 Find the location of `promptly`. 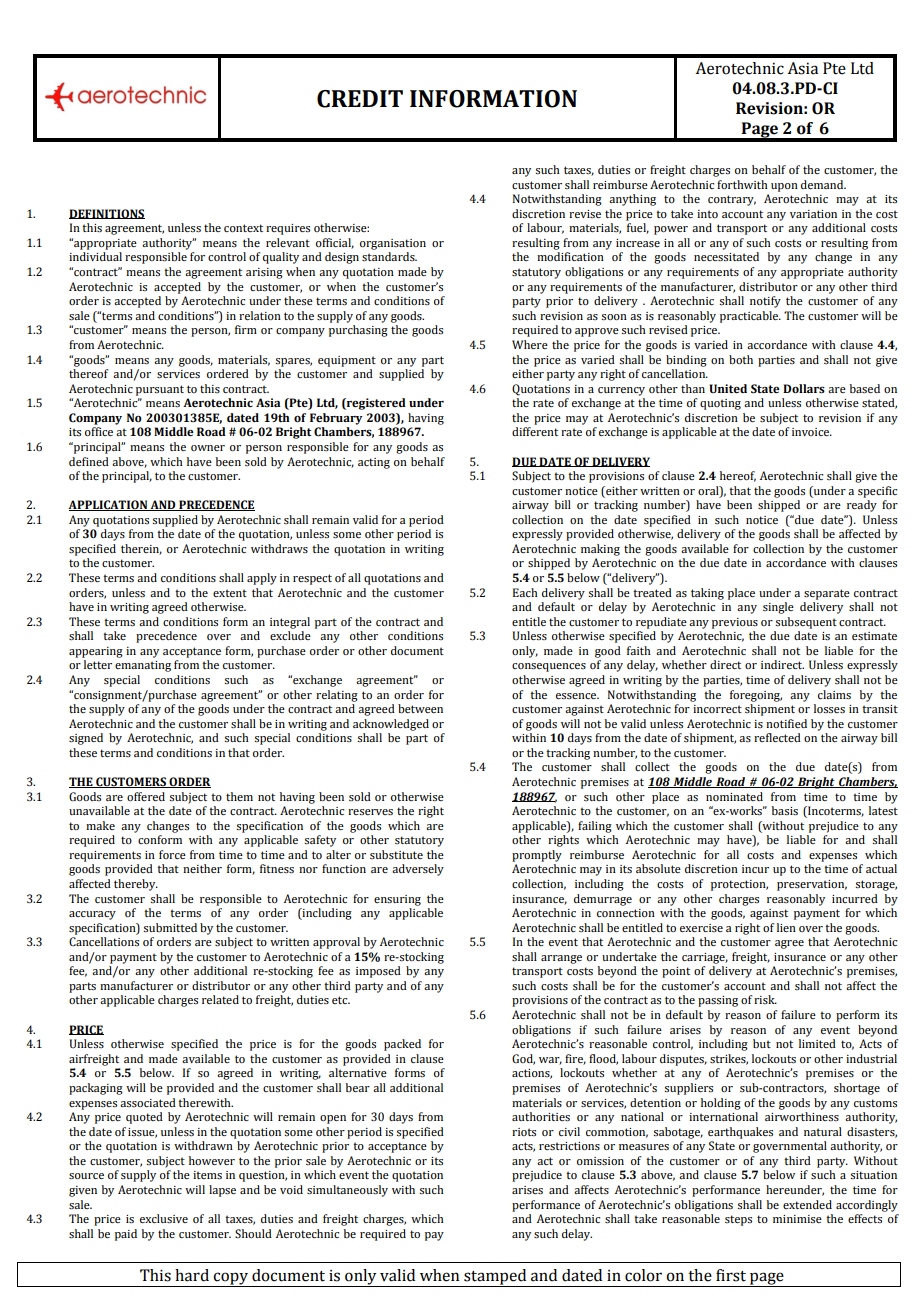

promptly is located at coordinates (537, 856).
